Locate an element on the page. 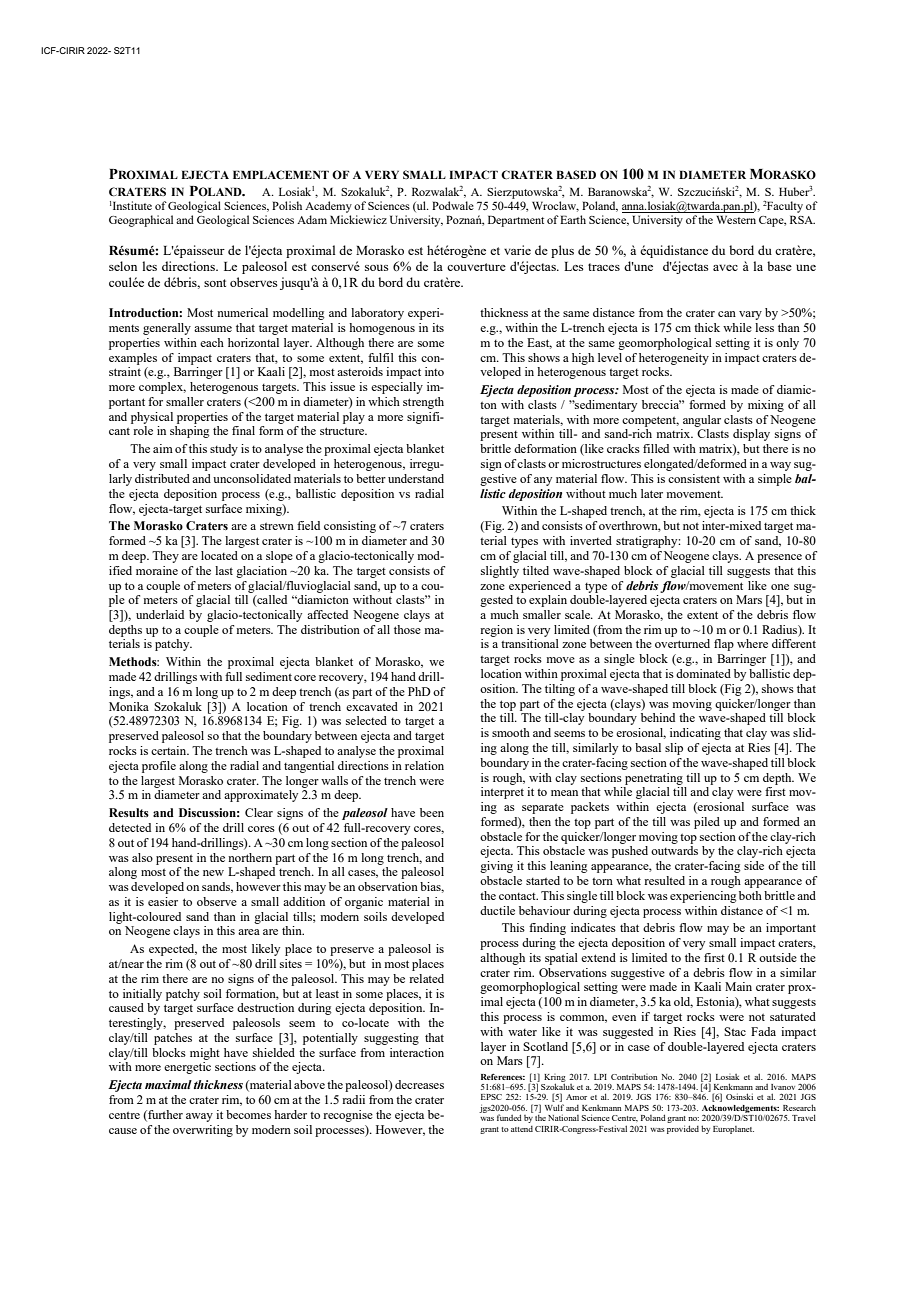  Geographical is located at coordinates (141, 221).
